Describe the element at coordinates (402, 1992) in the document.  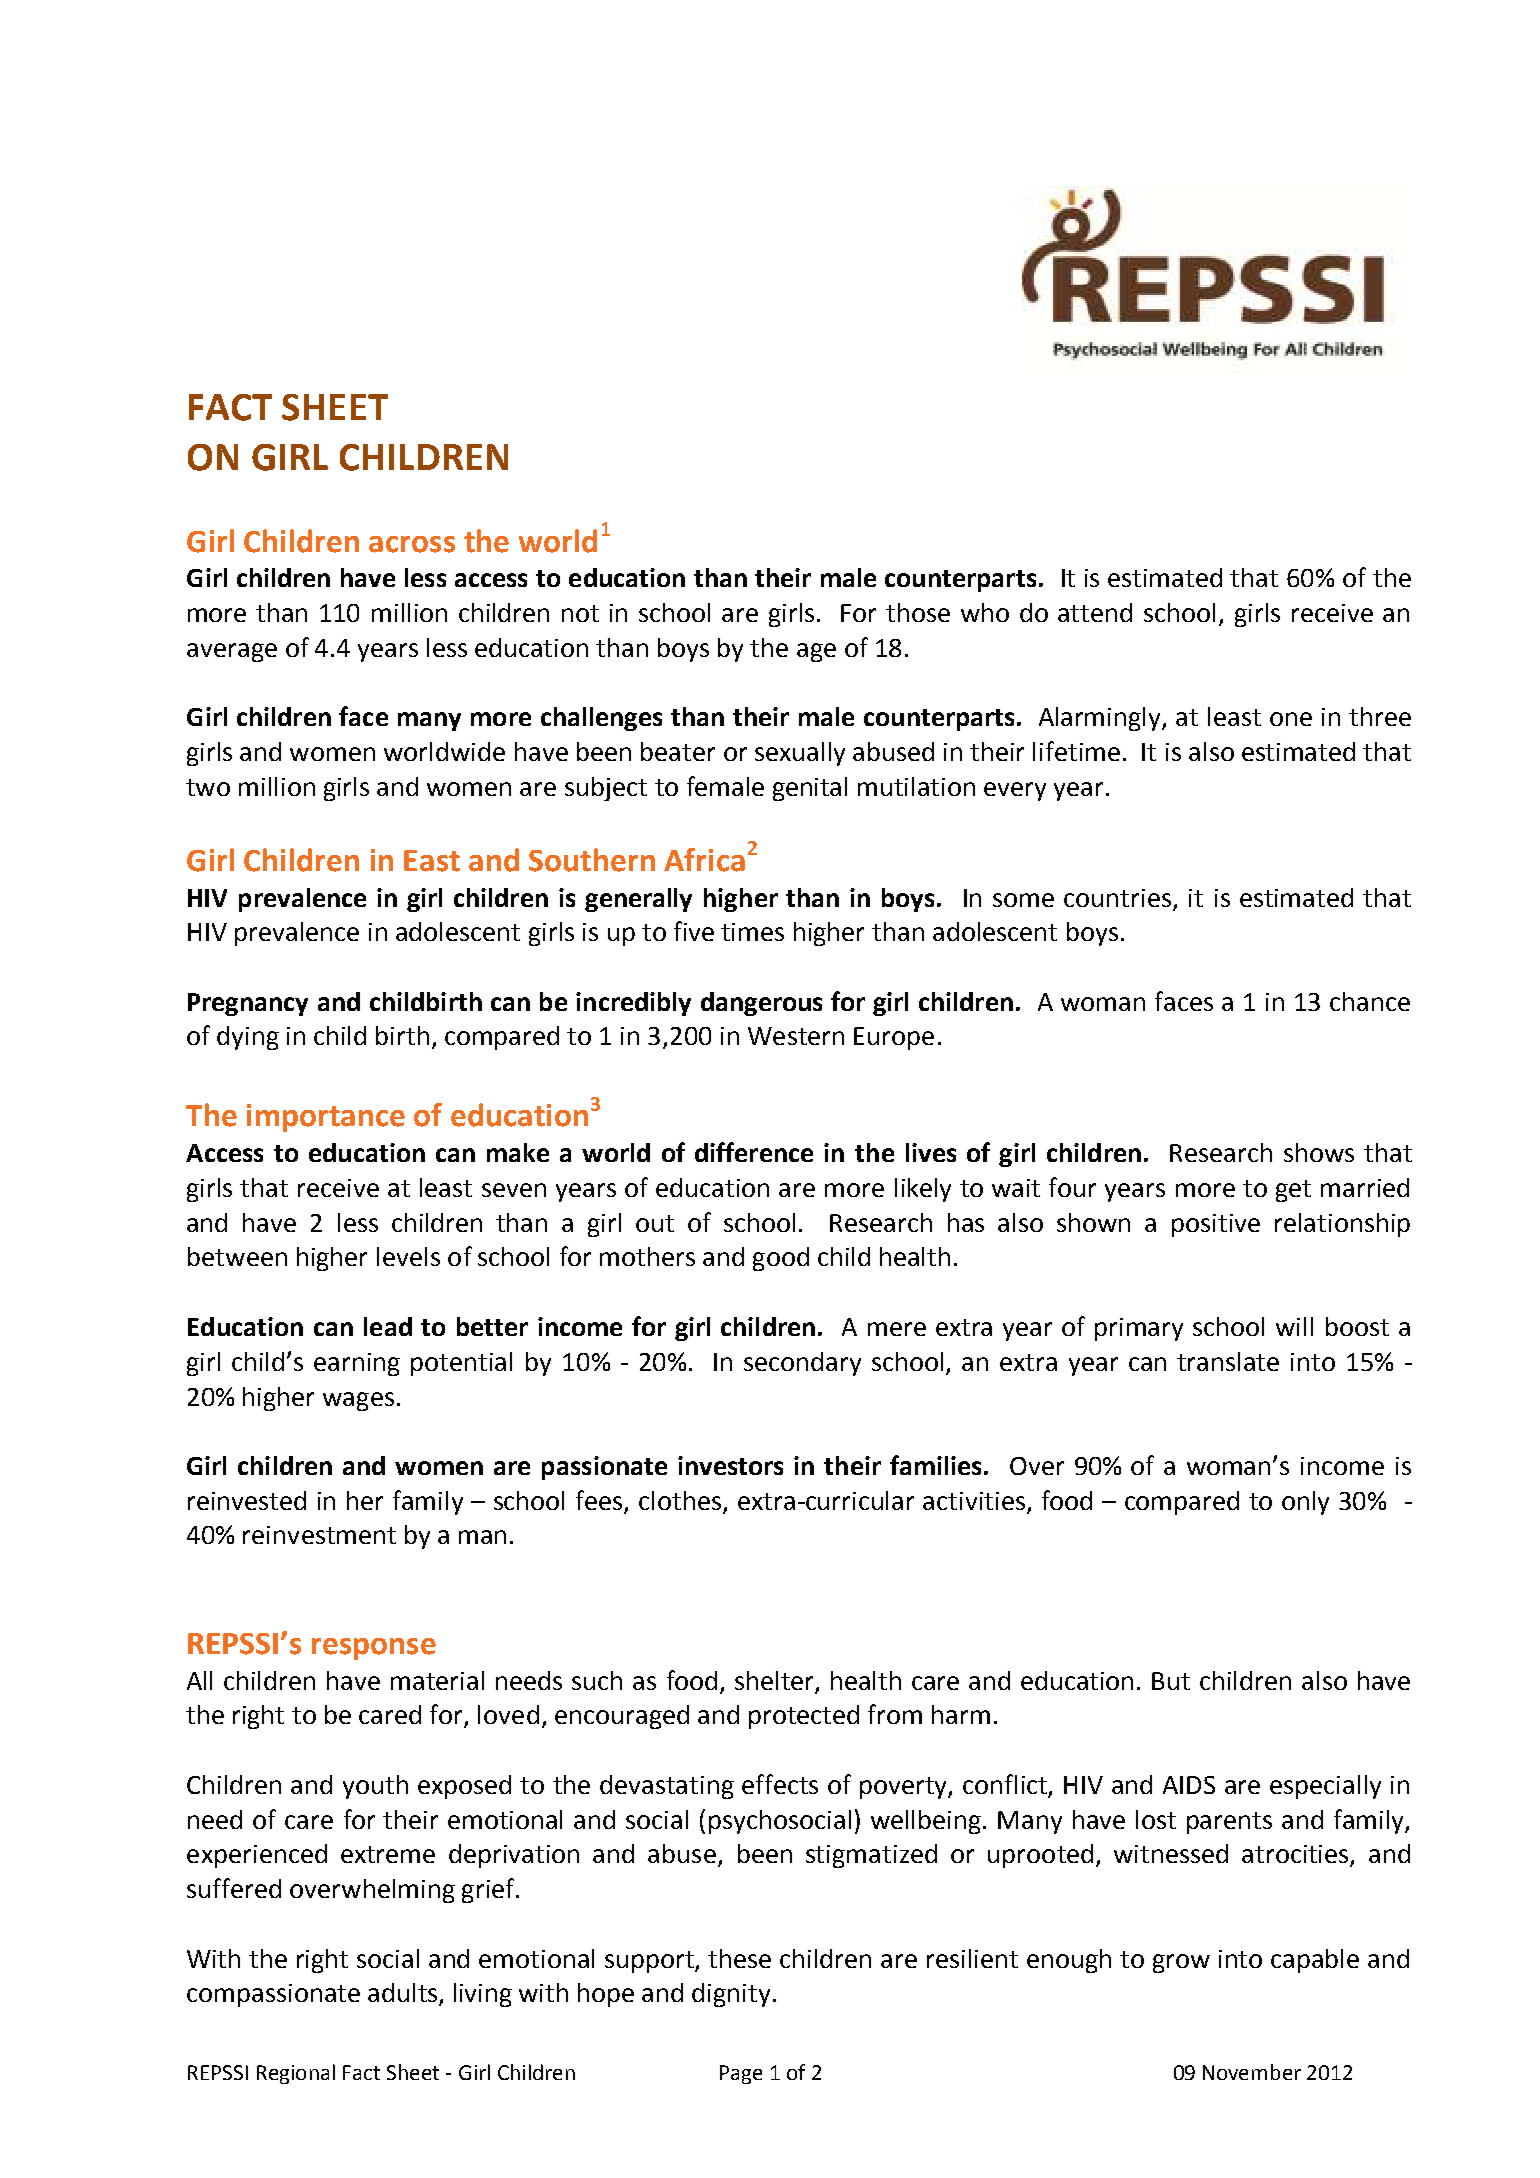
I see `adults` at that location.
